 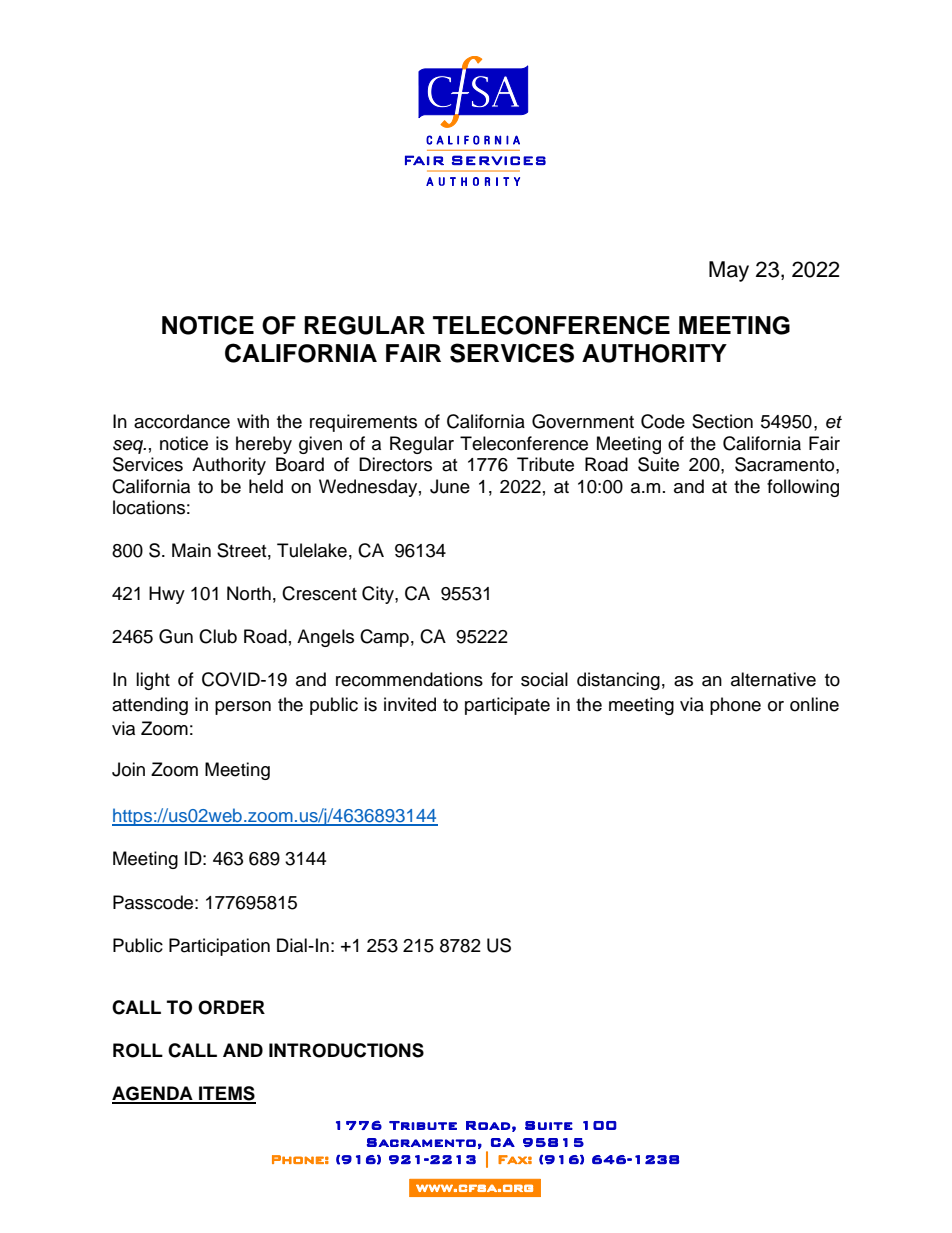 What do you see at coordinates (243, 708) in the screenshot?
I see `person` at bounding box center [243, 708].
